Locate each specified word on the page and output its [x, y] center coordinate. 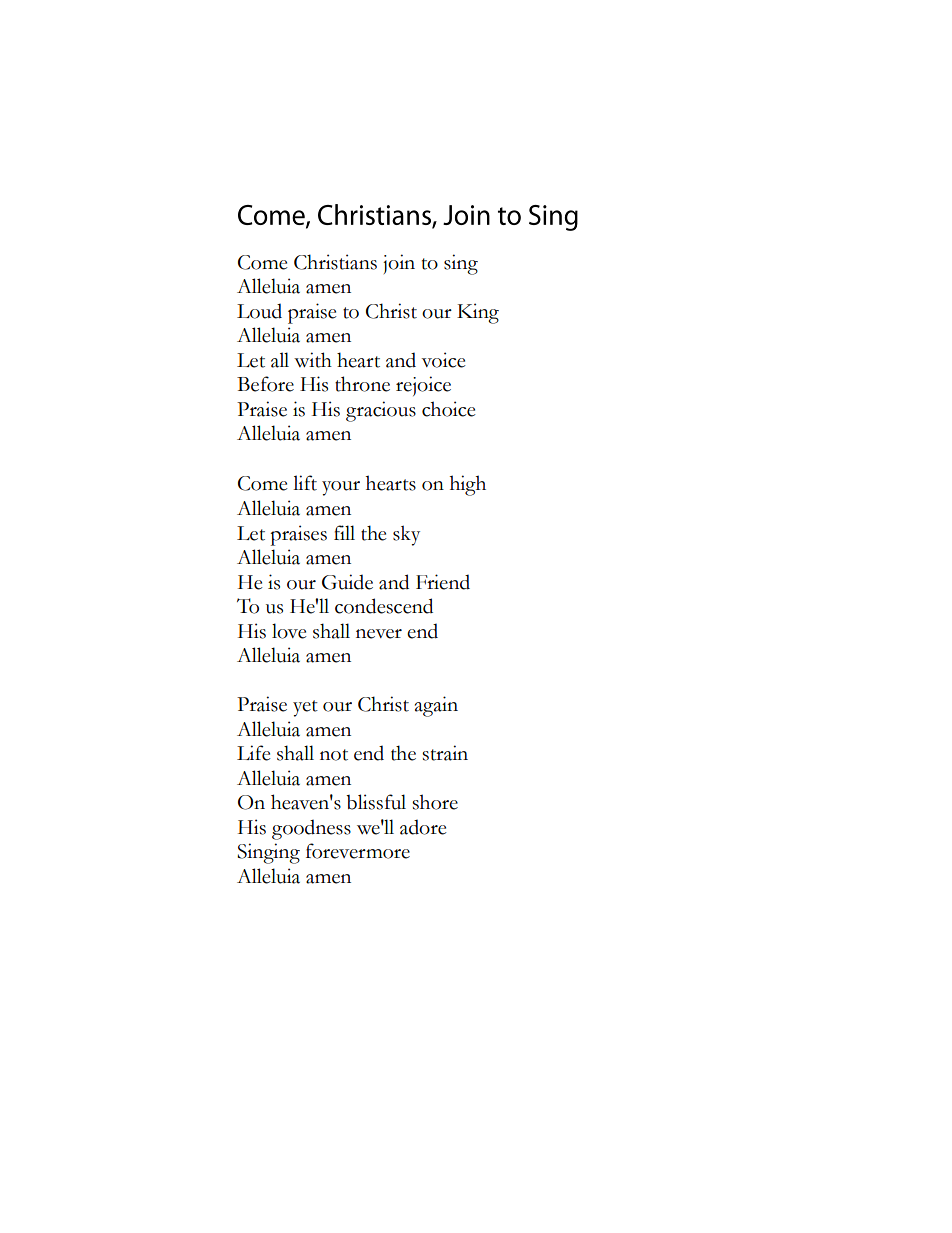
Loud [259, 311]
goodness [311, 829]
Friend [443, 582]
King [478, 313]
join [399, 264]
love [289, 631]
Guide [347, 582]
